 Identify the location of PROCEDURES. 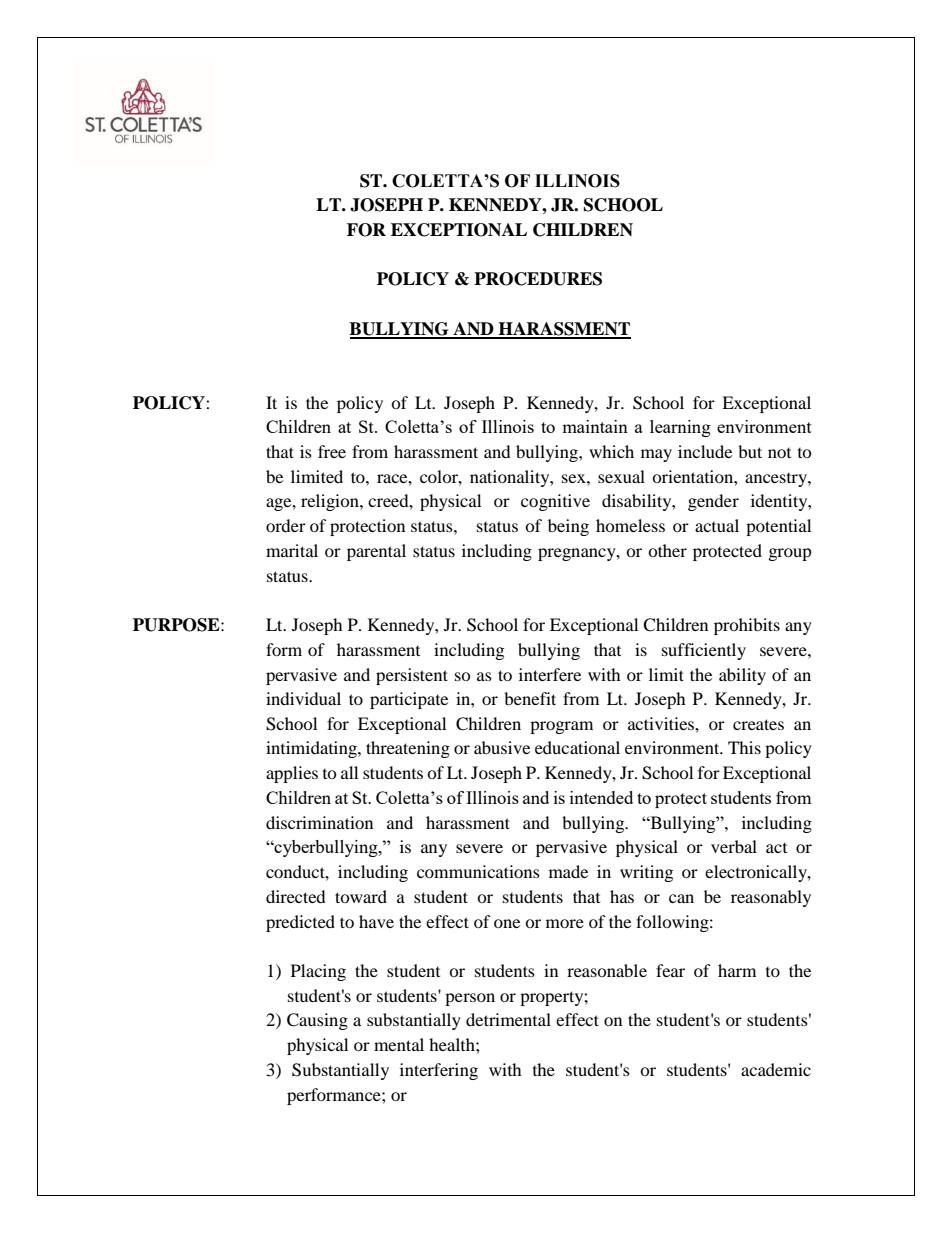
(538, 279).
